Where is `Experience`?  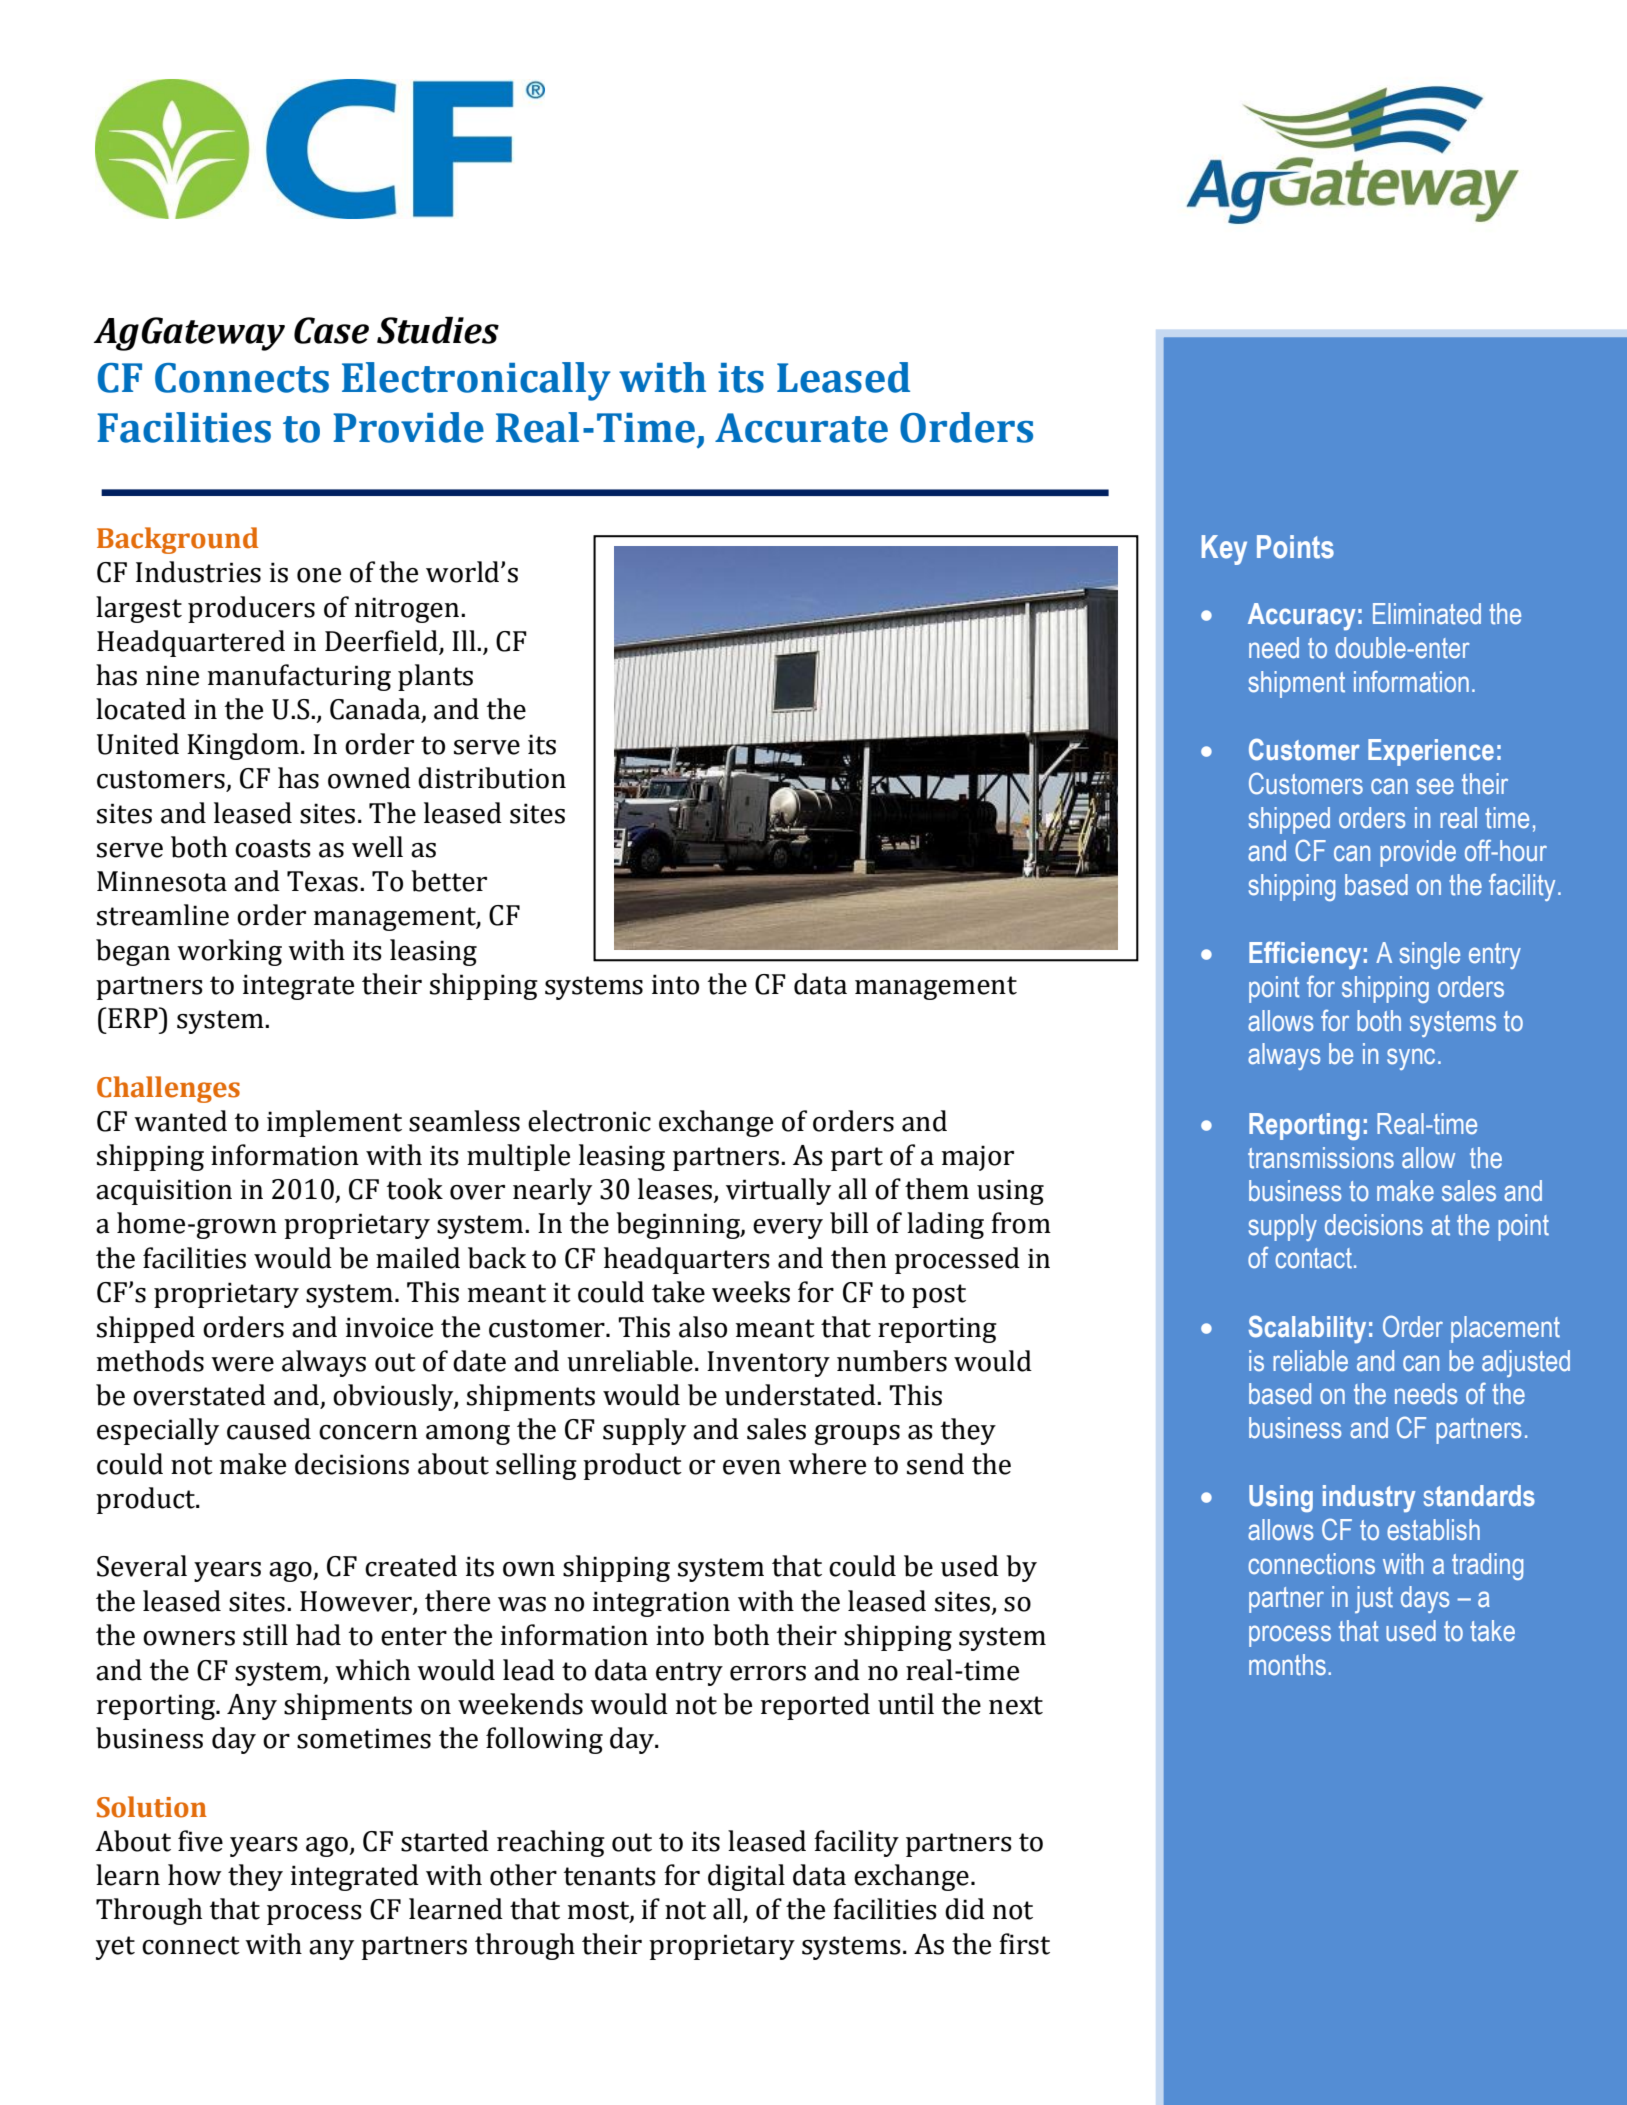 Experience is located at coordinates (1431, 752).
